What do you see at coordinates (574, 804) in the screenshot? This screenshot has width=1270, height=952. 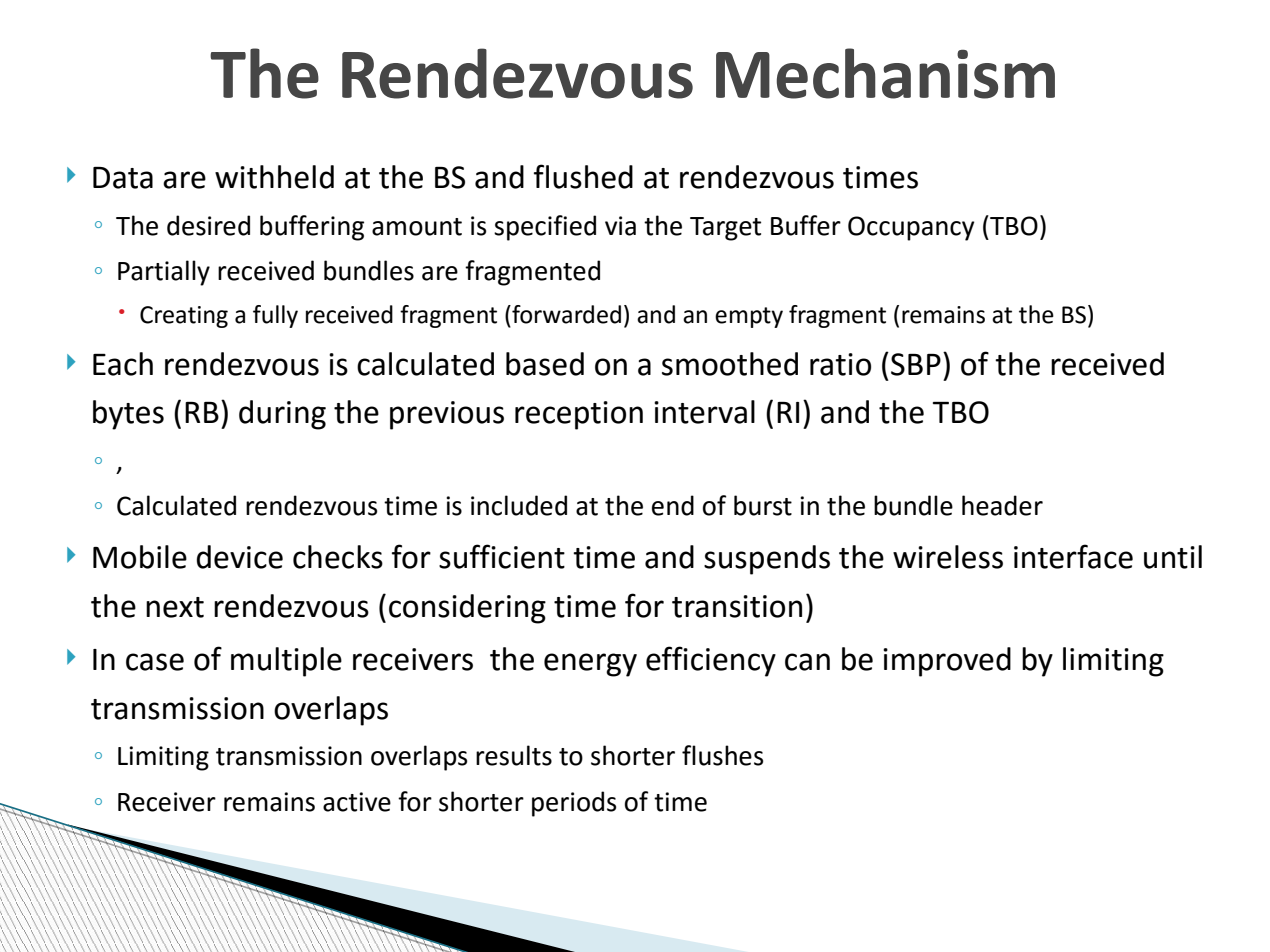 I see `periods` at bounding box center [574, 804].
